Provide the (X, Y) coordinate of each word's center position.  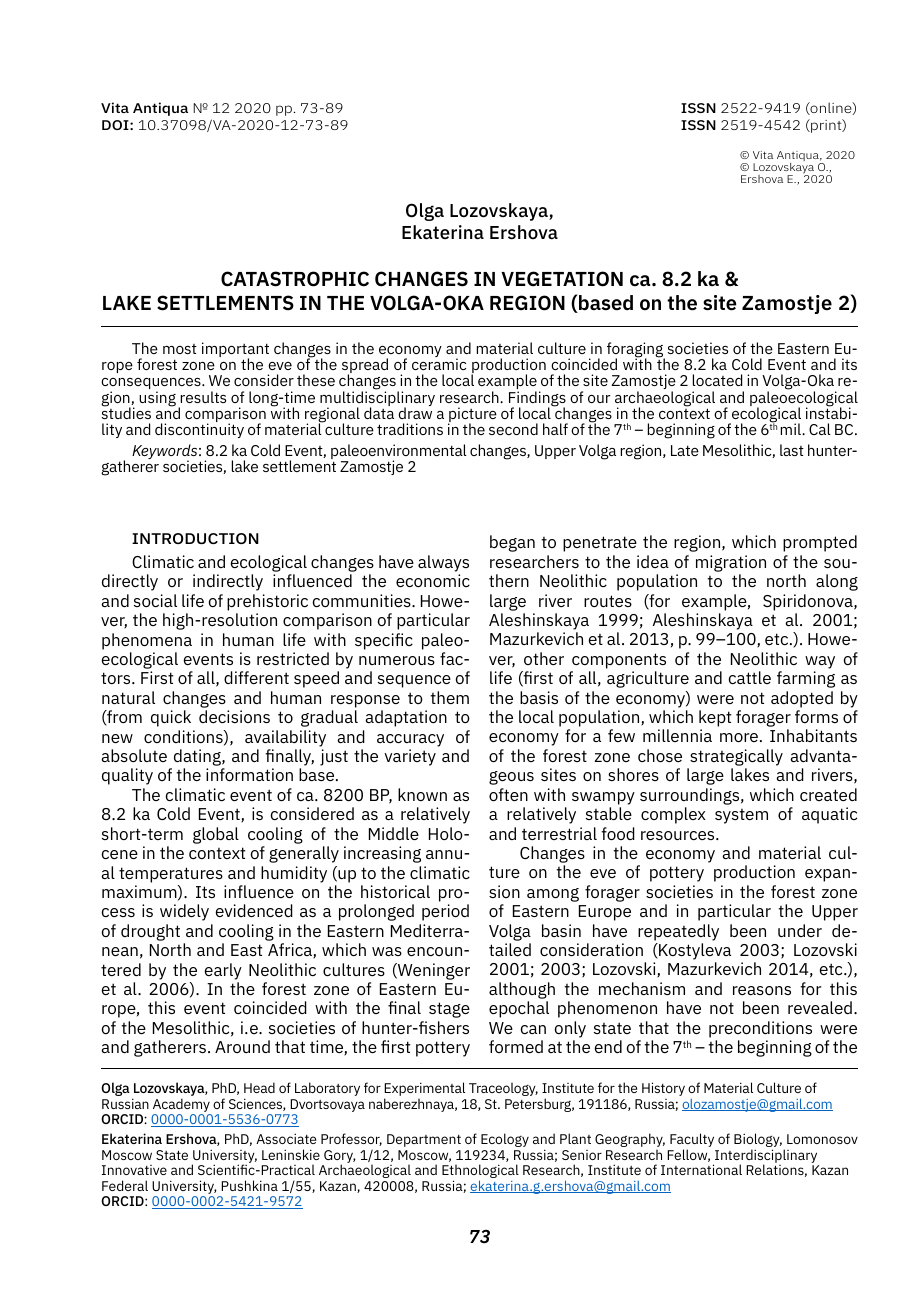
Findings (537, 400)
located (717, 380)
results (203, 397)
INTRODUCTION (195, 538)
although (522, 990)
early (223, 971)
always (443, 563)
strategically (736, 757)
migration (731, 563)
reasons (762, 990)
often (508, 794)
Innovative (134, 1170)
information (249, 774)
